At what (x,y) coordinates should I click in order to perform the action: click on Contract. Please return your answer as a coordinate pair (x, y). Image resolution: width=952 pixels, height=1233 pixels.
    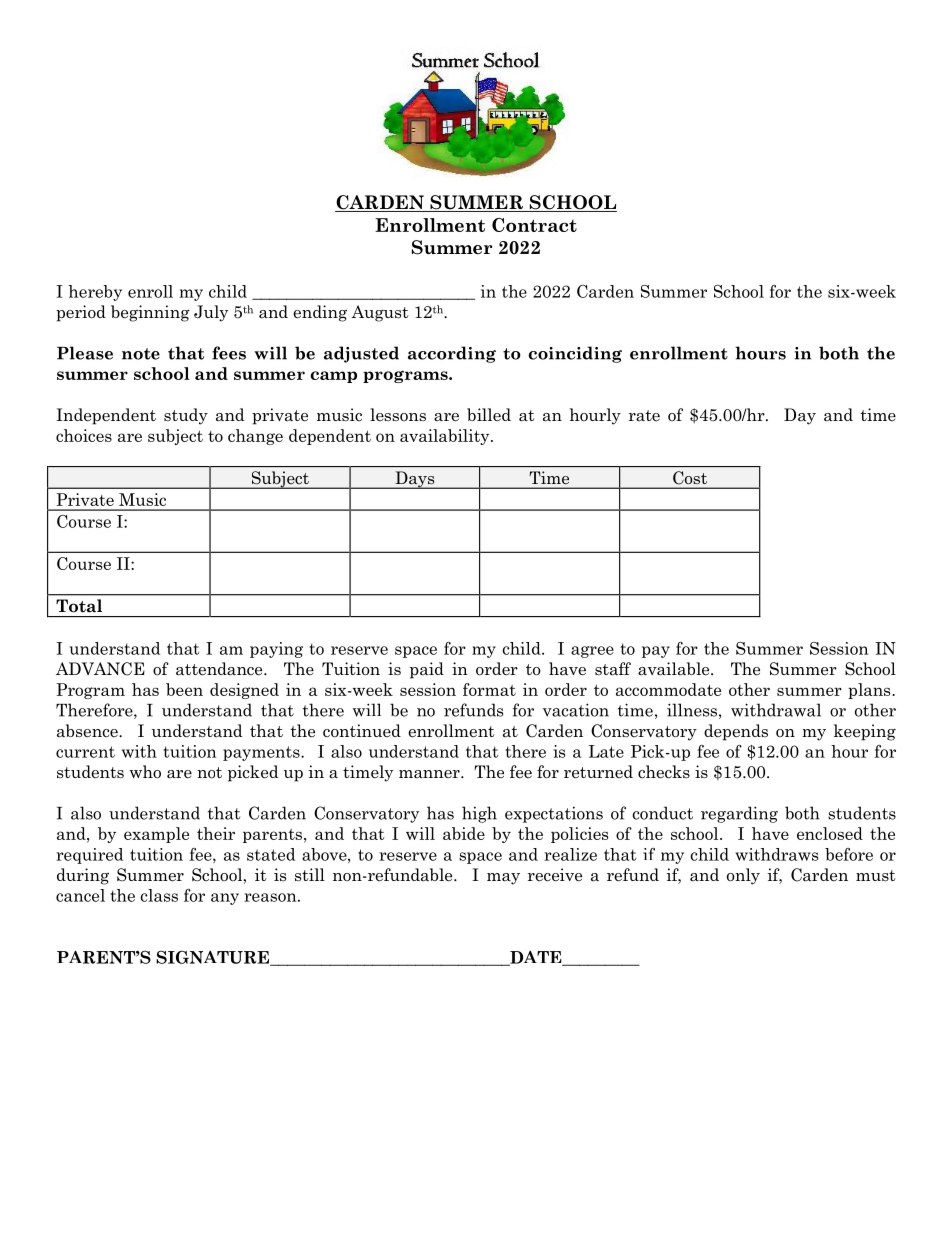
    Looking at the image, I should click on (534, 225).
